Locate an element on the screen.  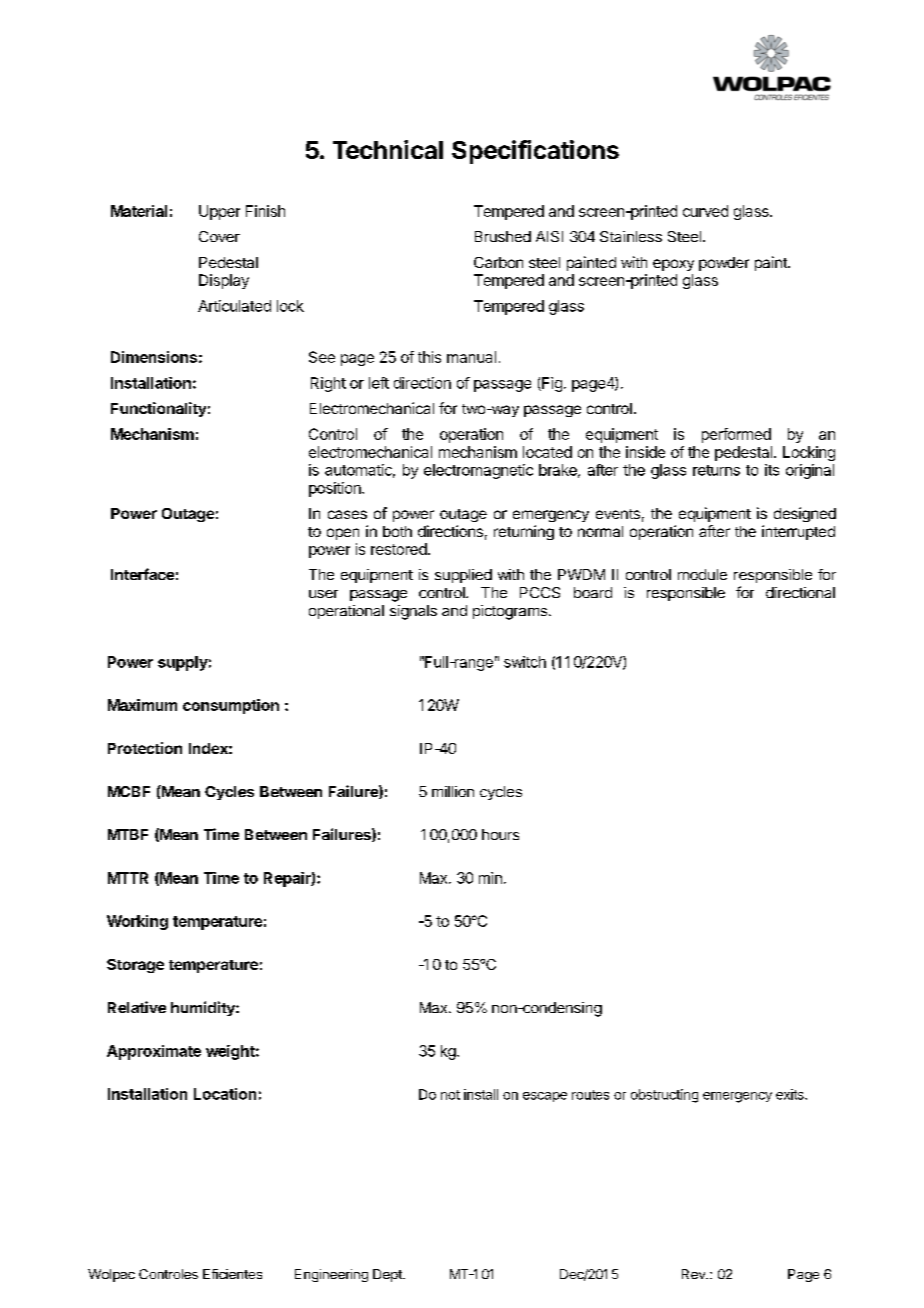
Upper is located at coordinates (219, 212).
